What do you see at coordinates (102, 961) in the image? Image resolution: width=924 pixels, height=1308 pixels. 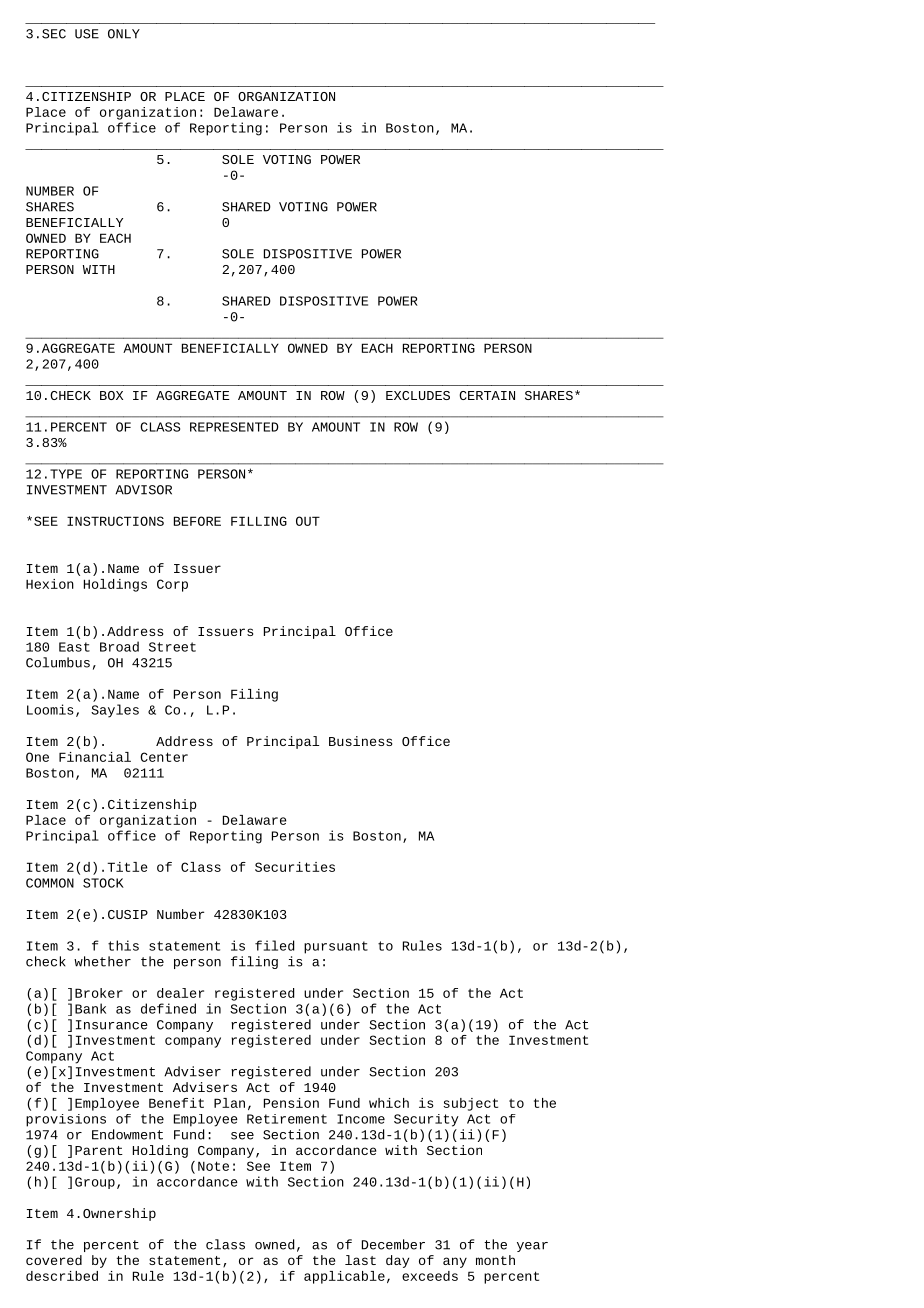 I see `whether` at bounding box center [102, 961].
